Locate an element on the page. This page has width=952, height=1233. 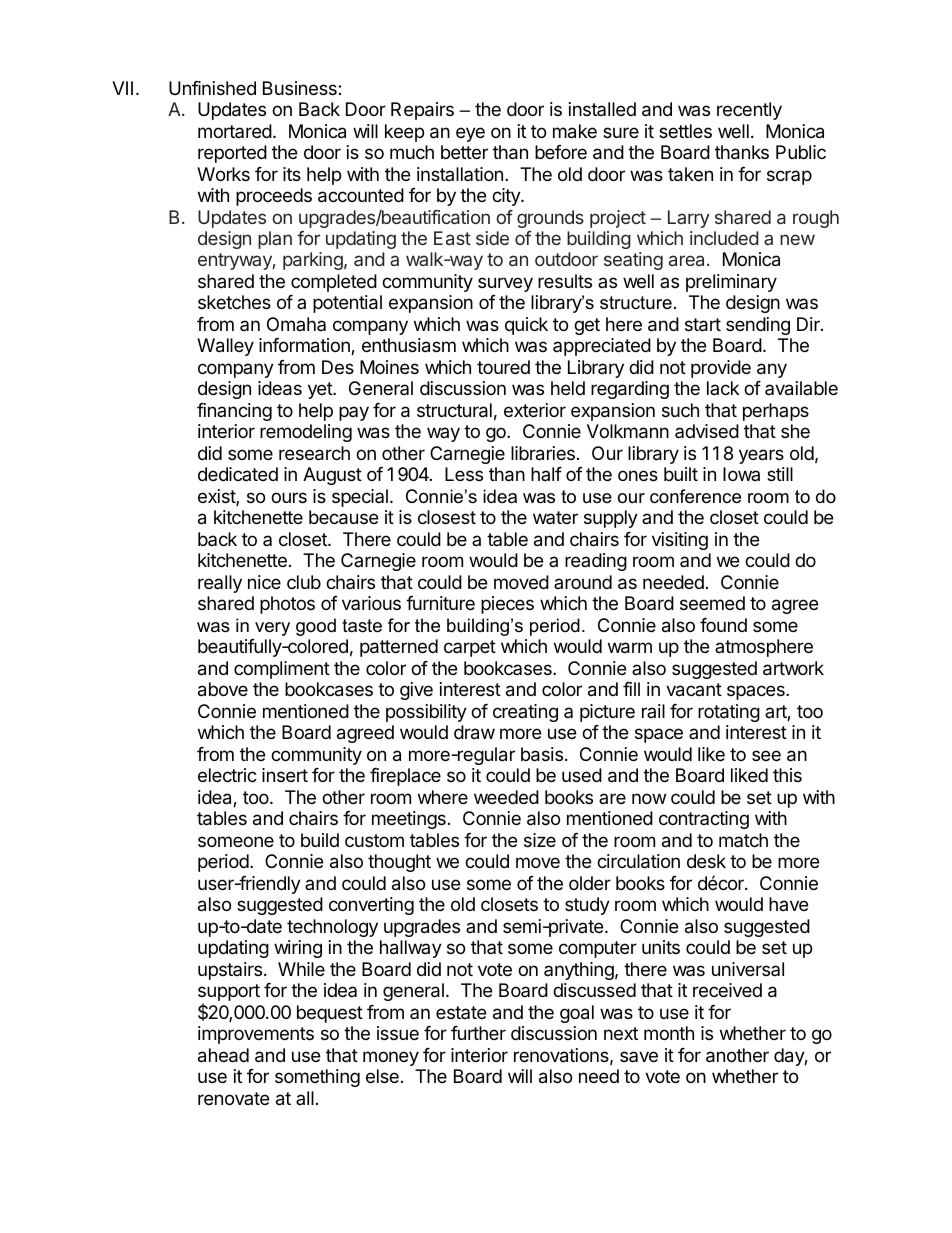
Unfinished is located at coordinates (212, 88).
